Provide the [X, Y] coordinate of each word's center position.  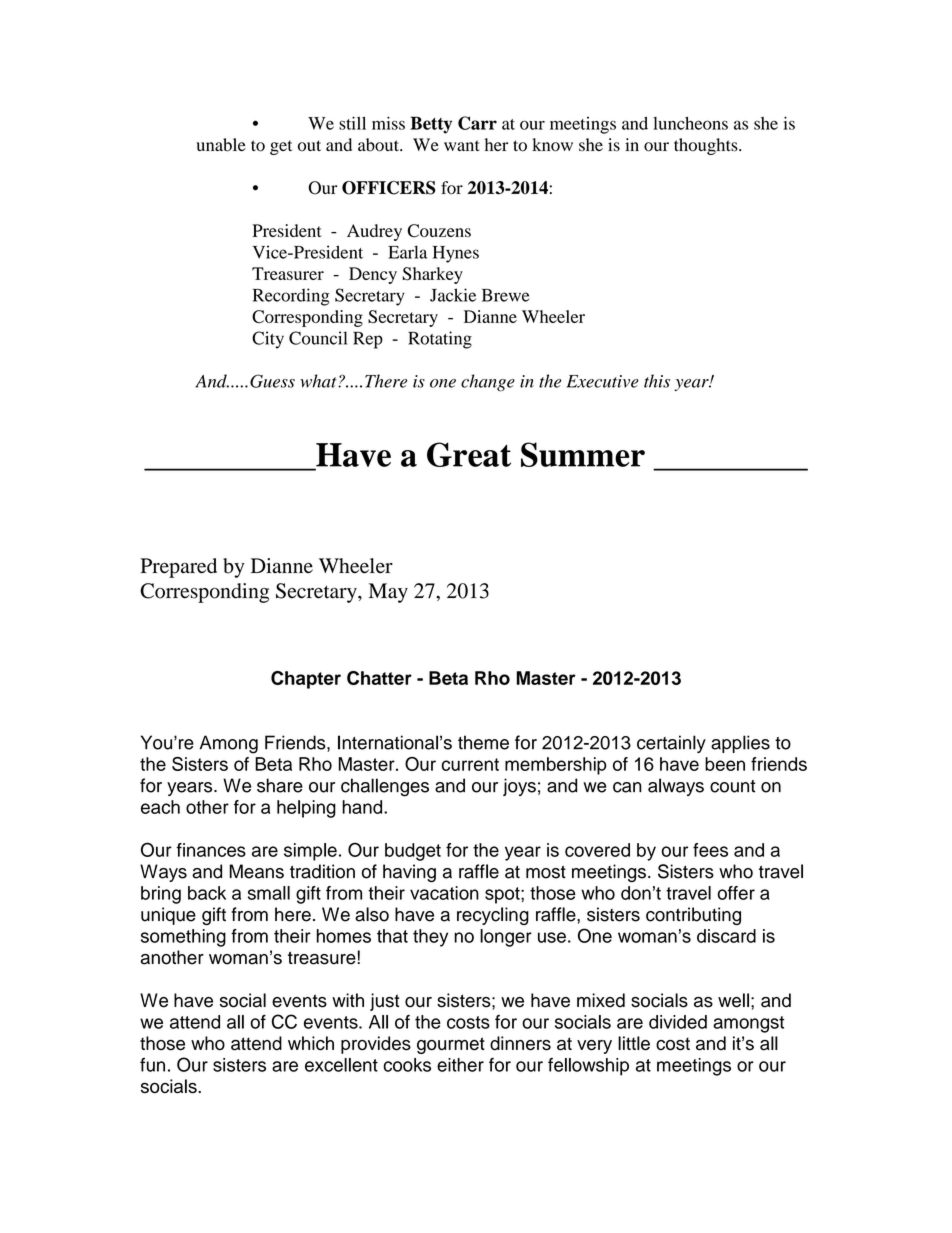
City [268, 340]
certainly [671, 744]
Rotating [440, 340]
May [388, 593]
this [657, 381]
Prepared [179, 568]
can [627, 787]
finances [211, 850]
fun [152, 1065]
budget [413, 852]
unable [221, 145]
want [462, 145]
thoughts [707, 146]
